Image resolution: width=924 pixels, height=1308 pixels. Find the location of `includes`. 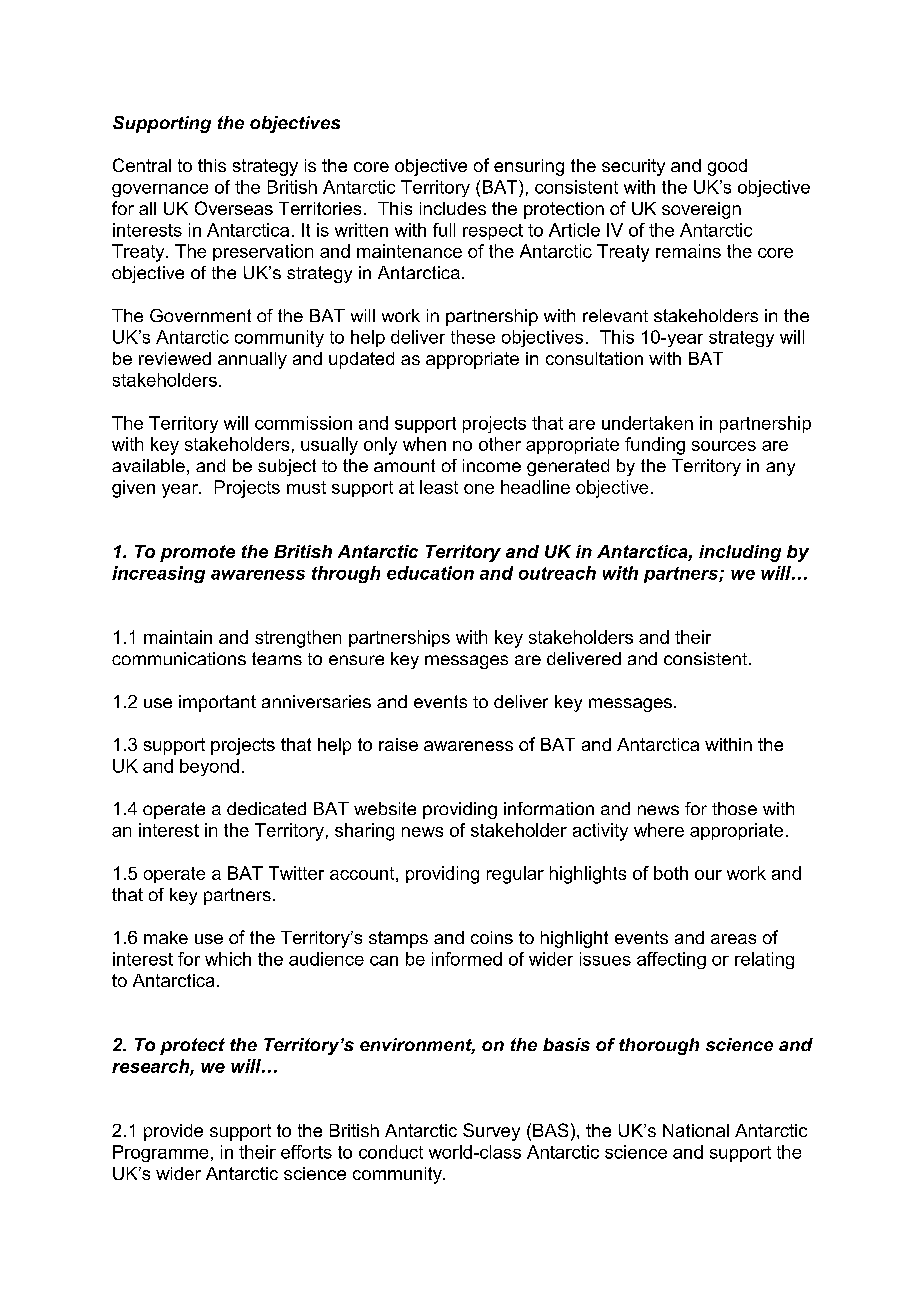

includes is located at coordinates (453, 208).
